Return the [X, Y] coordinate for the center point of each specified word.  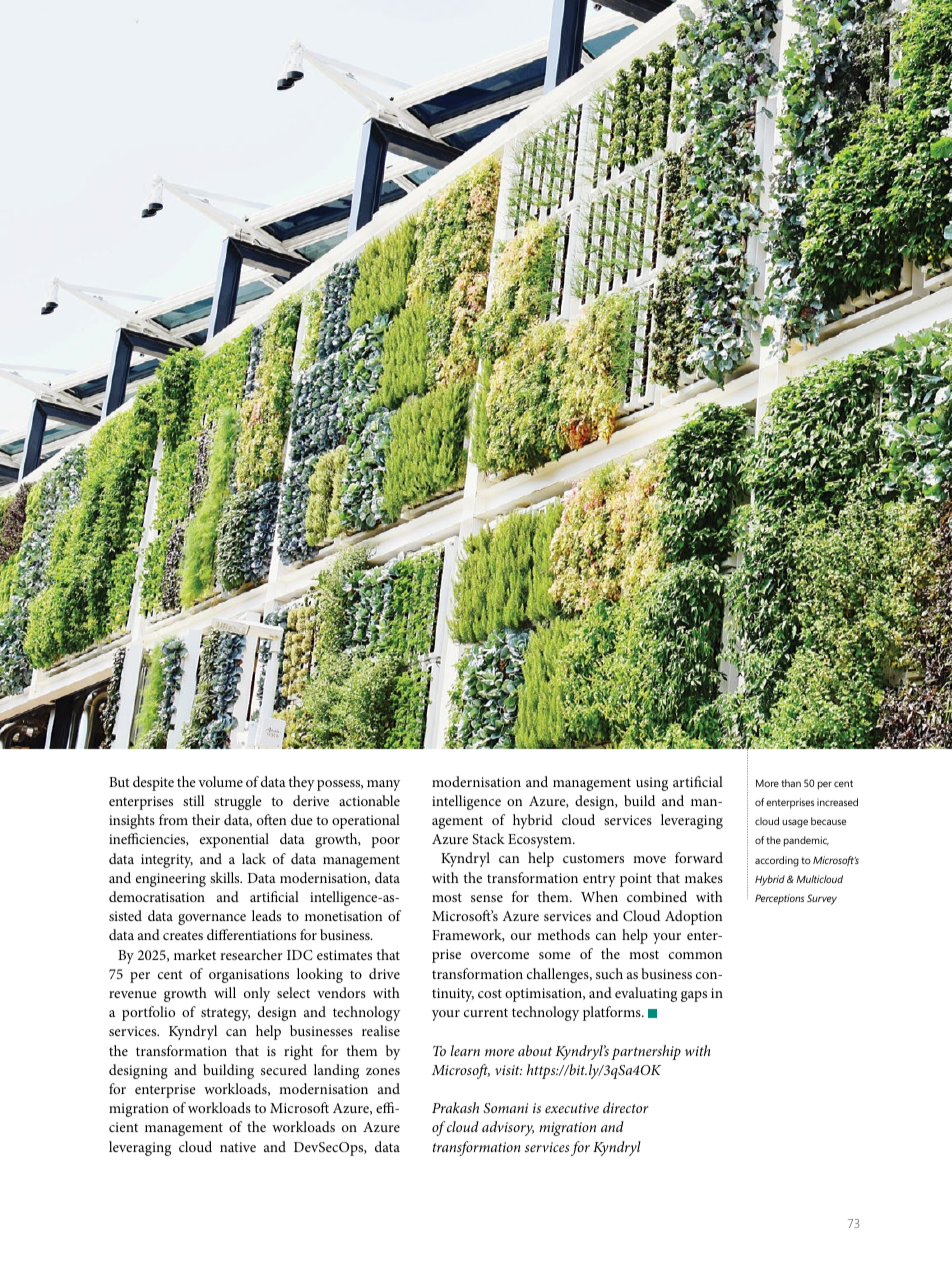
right [298, 1052]
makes [704, 877]
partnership [646, 1052]
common [695, 955]
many [383, 785]
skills [226, 877]
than [791, 783]
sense [487, 898]
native [238, 1147]
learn [465, 1050]
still [193, 800]
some [555, 955]
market [195, 954]
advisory [508, 1128]
